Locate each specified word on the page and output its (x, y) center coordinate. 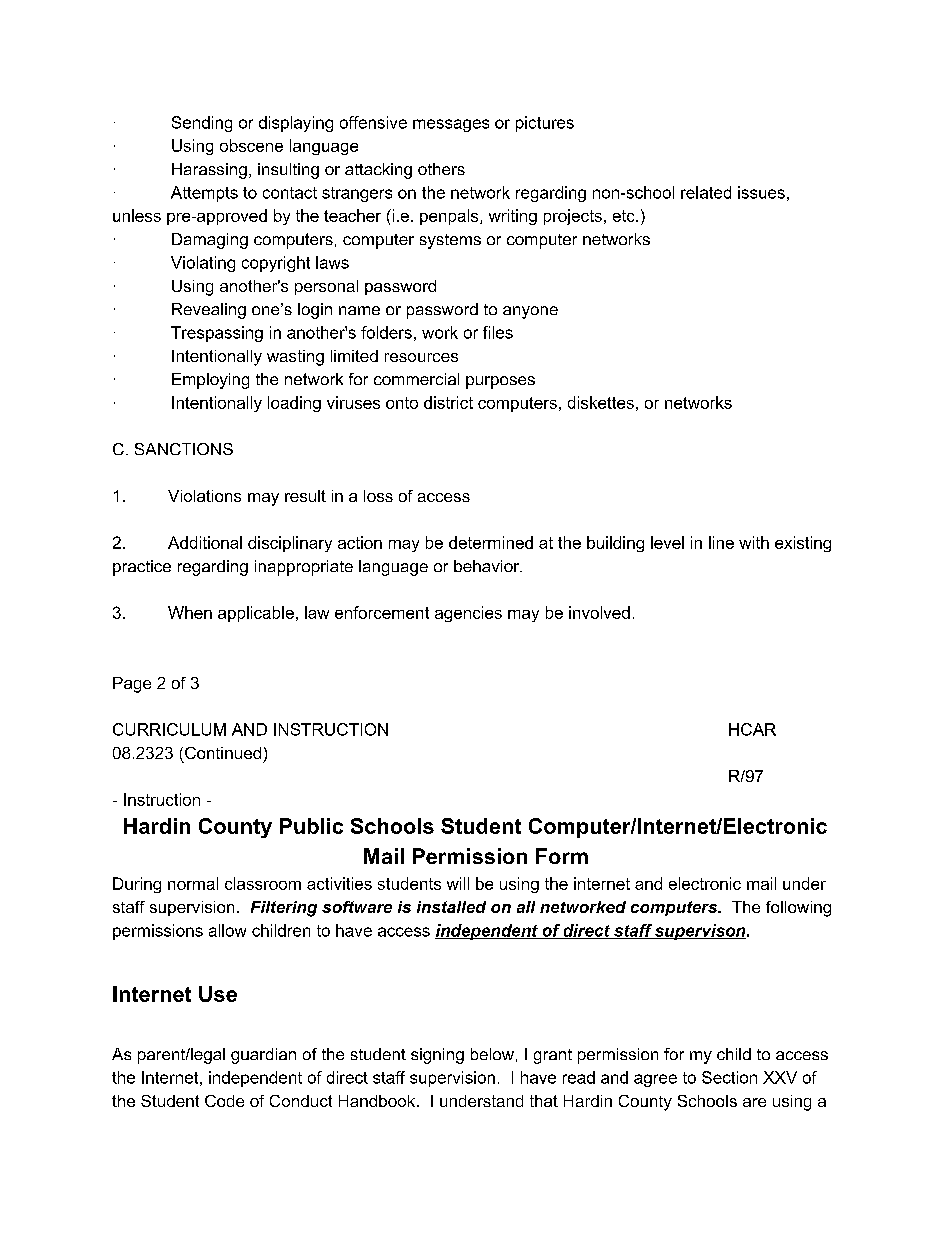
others (441, 169)
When (190, 612)
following (798, 909)
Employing (210, 381)
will (458, 883)
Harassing (209, 171)
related (706, 192)
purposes (500, 382)
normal (193, 883)
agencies (468, 614)
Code (224, 1101)
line (721, 542)
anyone (530, 312)
